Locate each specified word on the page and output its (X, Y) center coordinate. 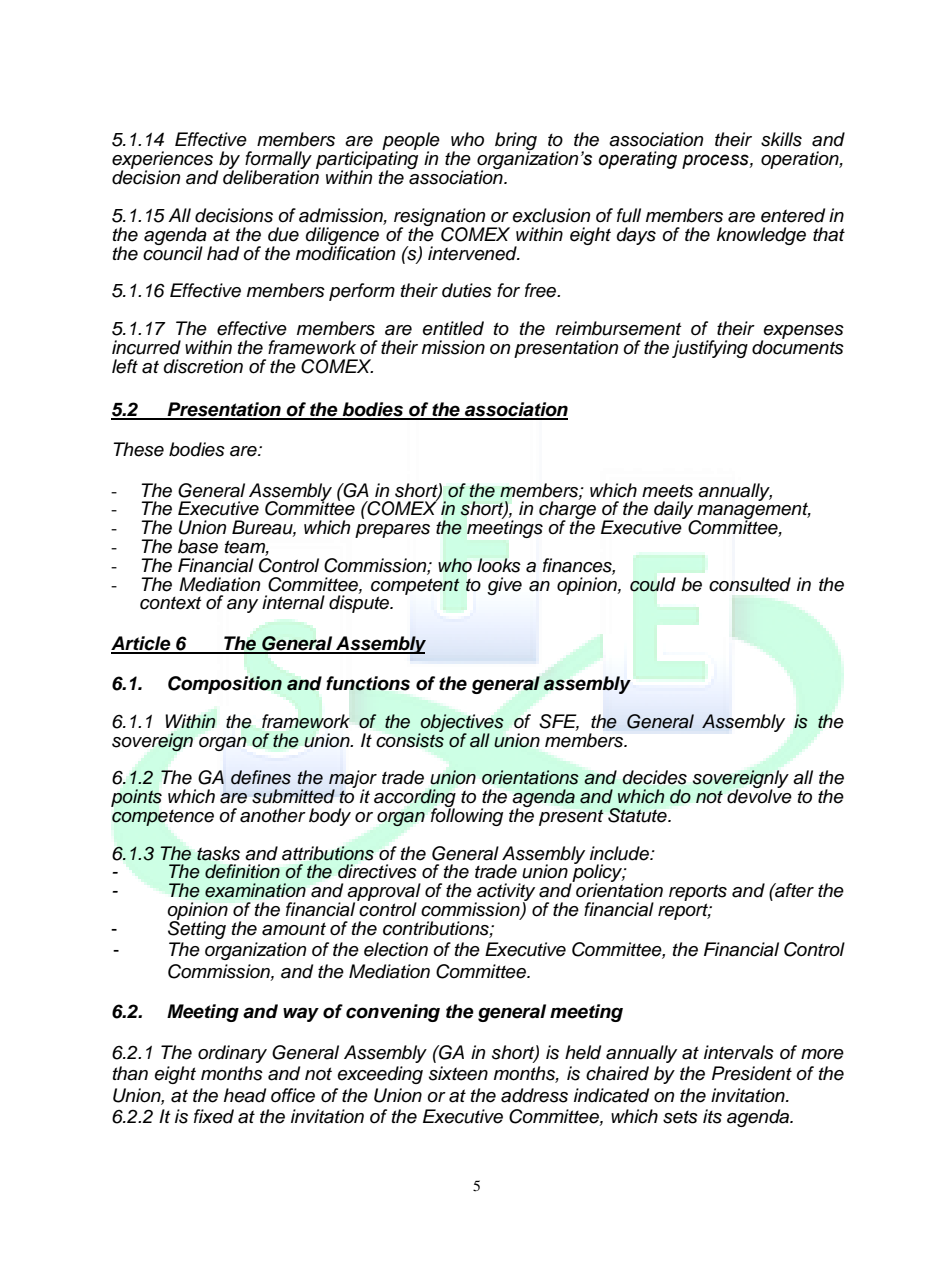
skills (781, 139)
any (242, 606)
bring (516, 142)
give (504, 586)
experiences (162, 161)
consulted (750, 584)
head (245, 1095)
